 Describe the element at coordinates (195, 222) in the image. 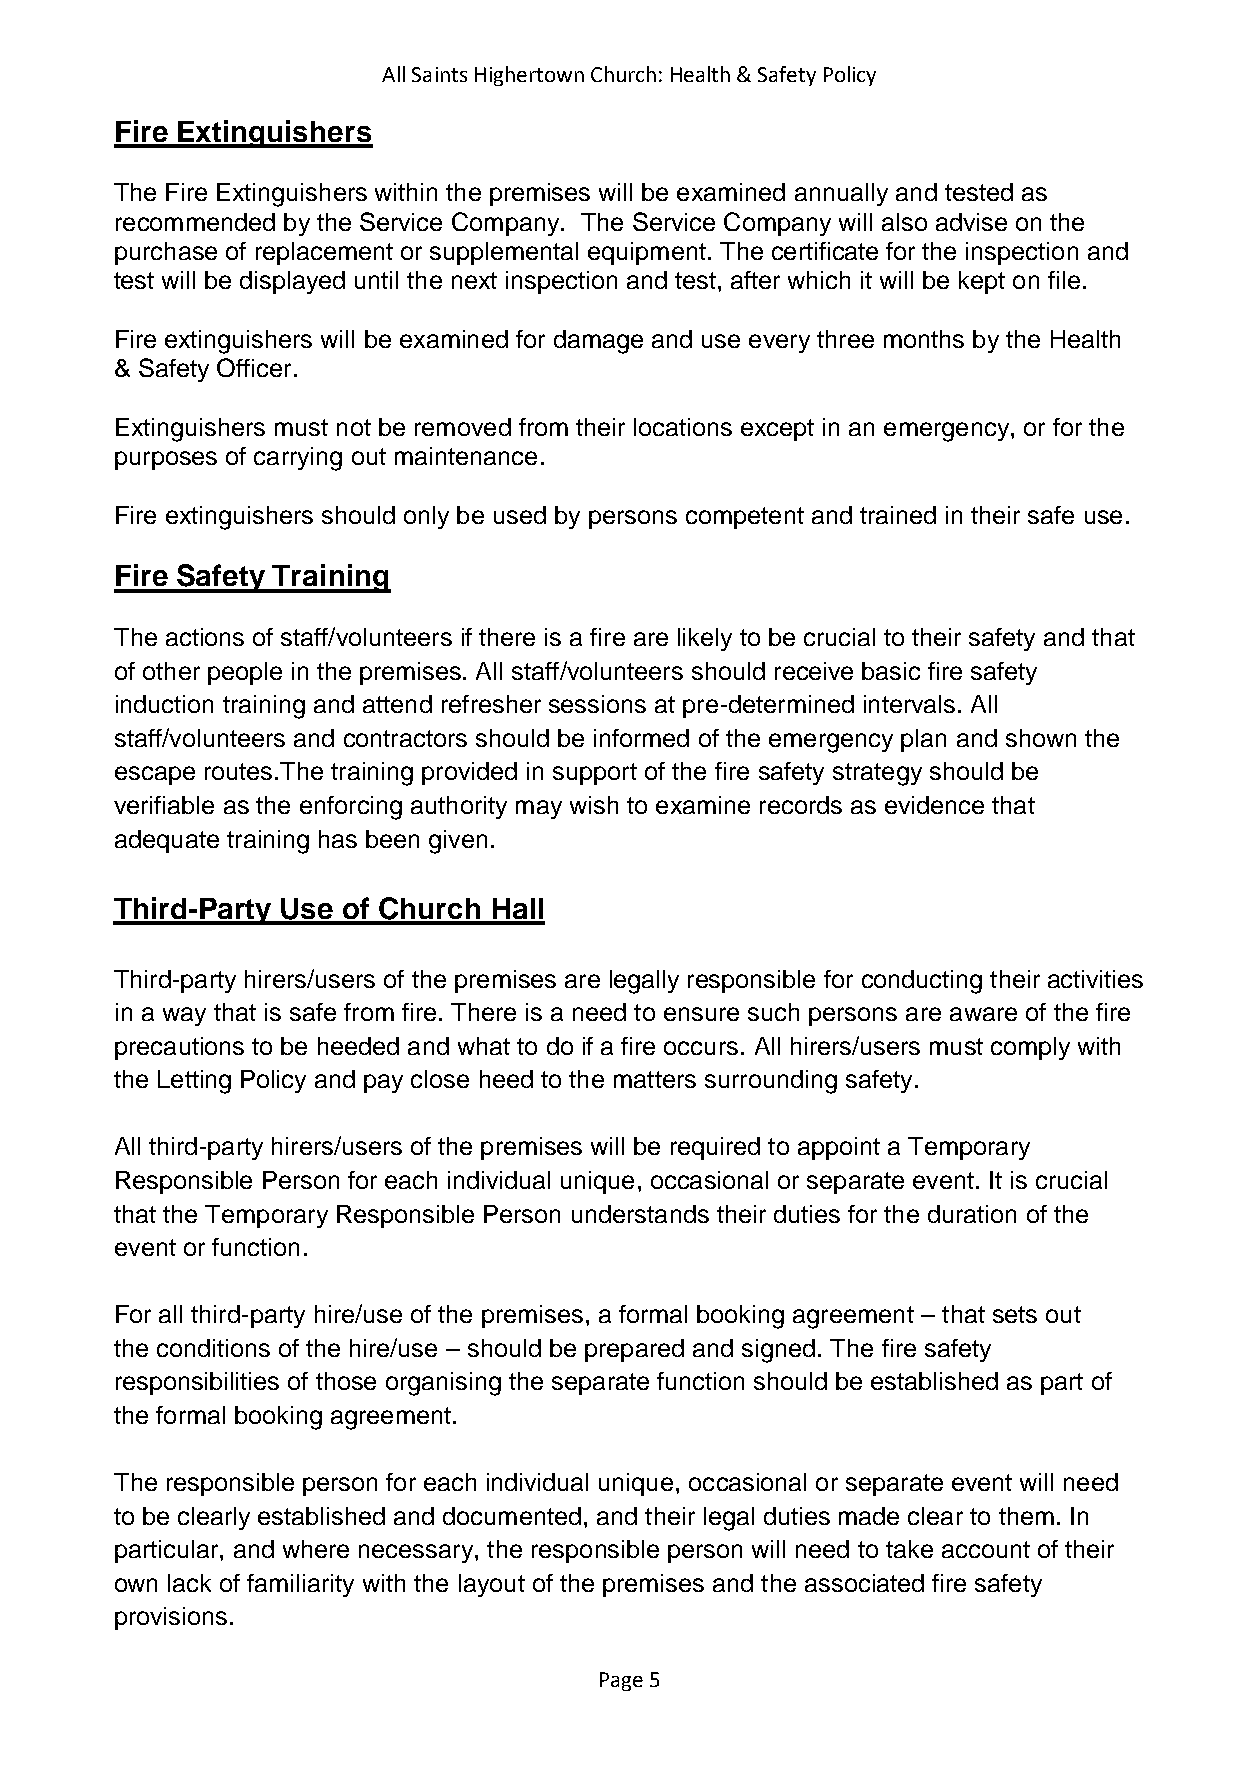

I see `recommended` at that location.
